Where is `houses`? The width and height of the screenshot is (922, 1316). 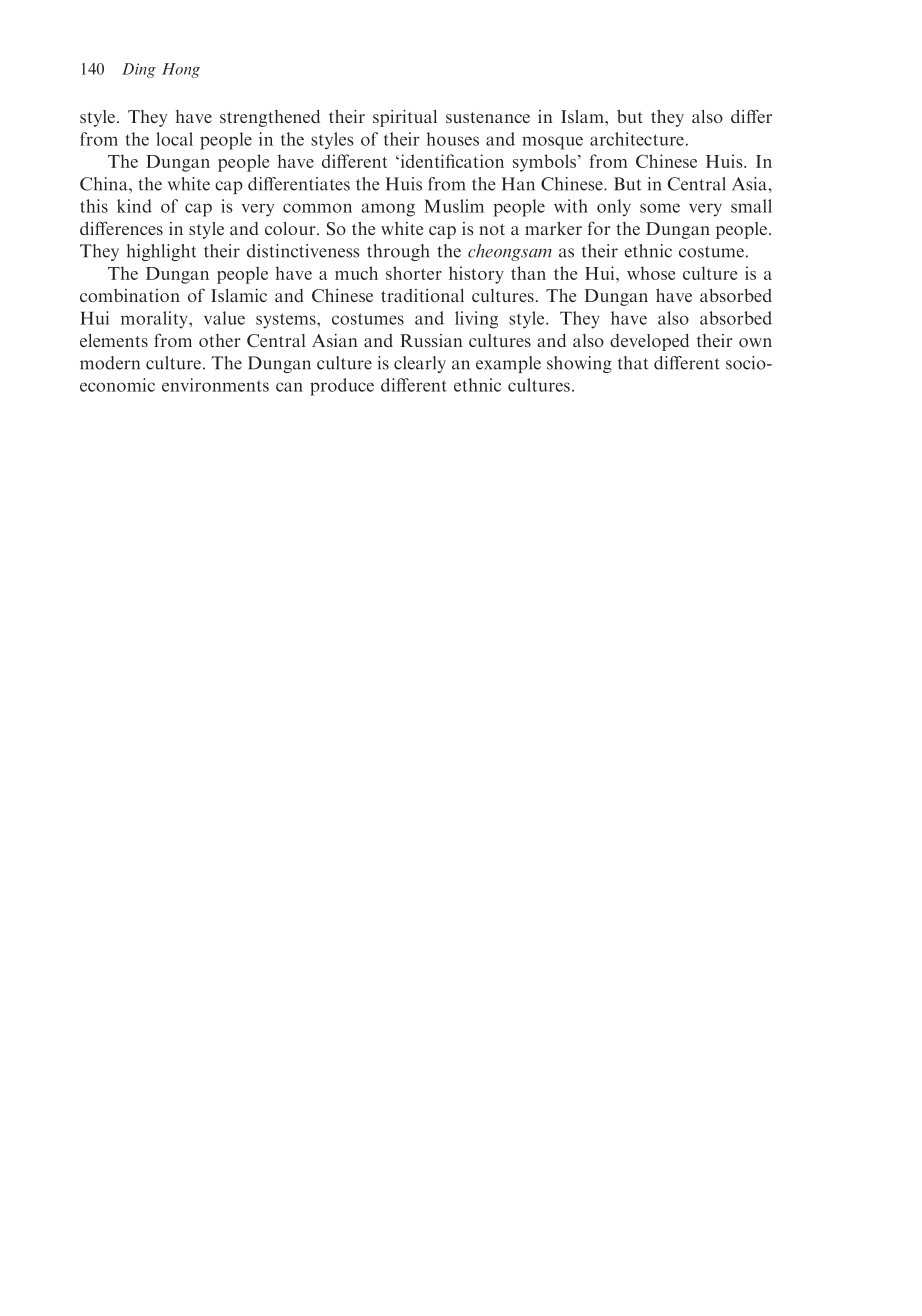 houses is located at coordinates (453, 139).
